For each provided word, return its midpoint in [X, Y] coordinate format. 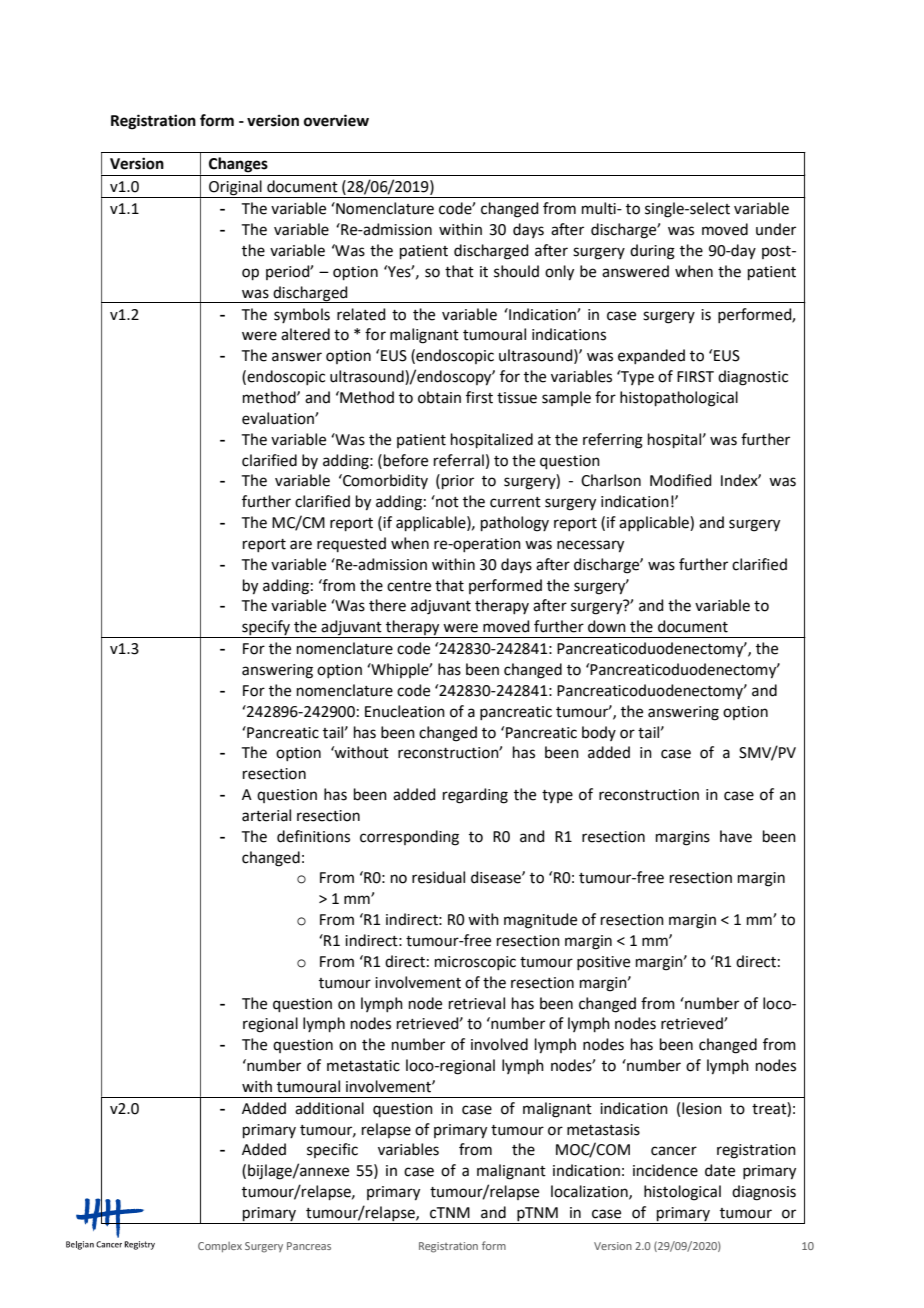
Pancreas [309, 1246]
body [599, 733]
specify [266, 629]
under [776, 229]
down [607, 626]
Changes [238, 165]
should [516, 271]
